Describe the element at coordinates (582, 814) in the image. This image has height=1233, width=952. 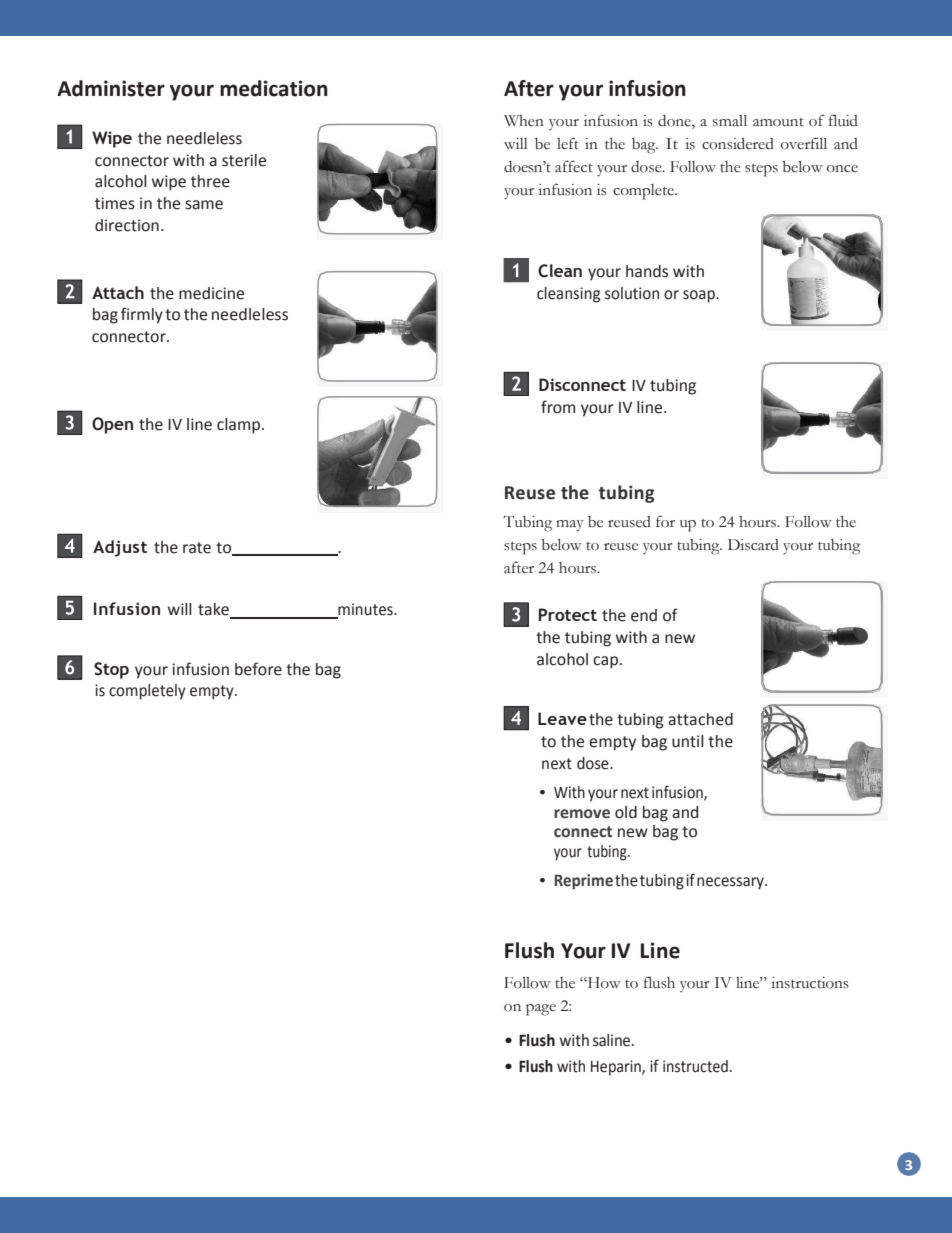
I see `remove` at that location.
